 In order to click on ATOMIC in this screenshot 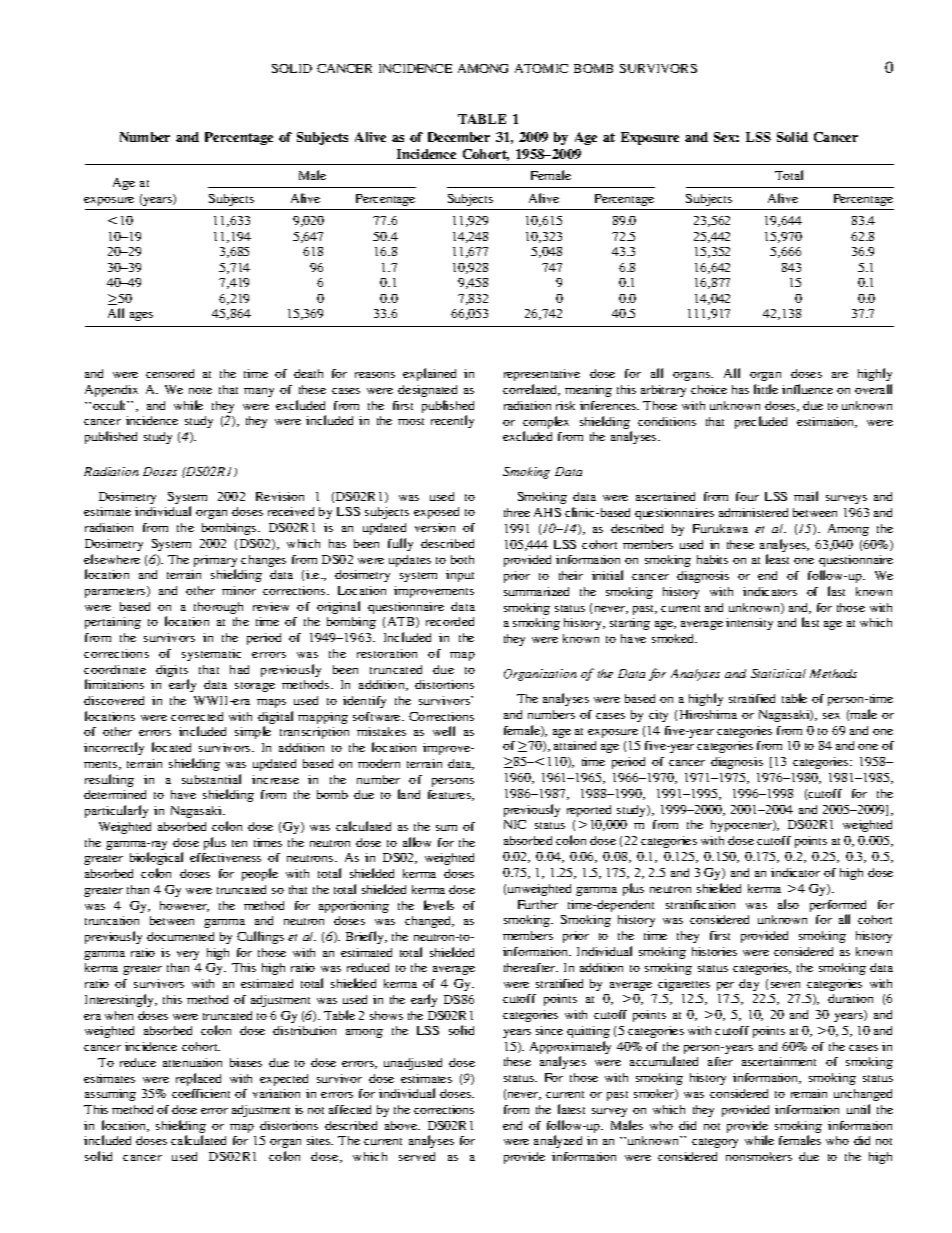, I will do `click(541, 68)`.
